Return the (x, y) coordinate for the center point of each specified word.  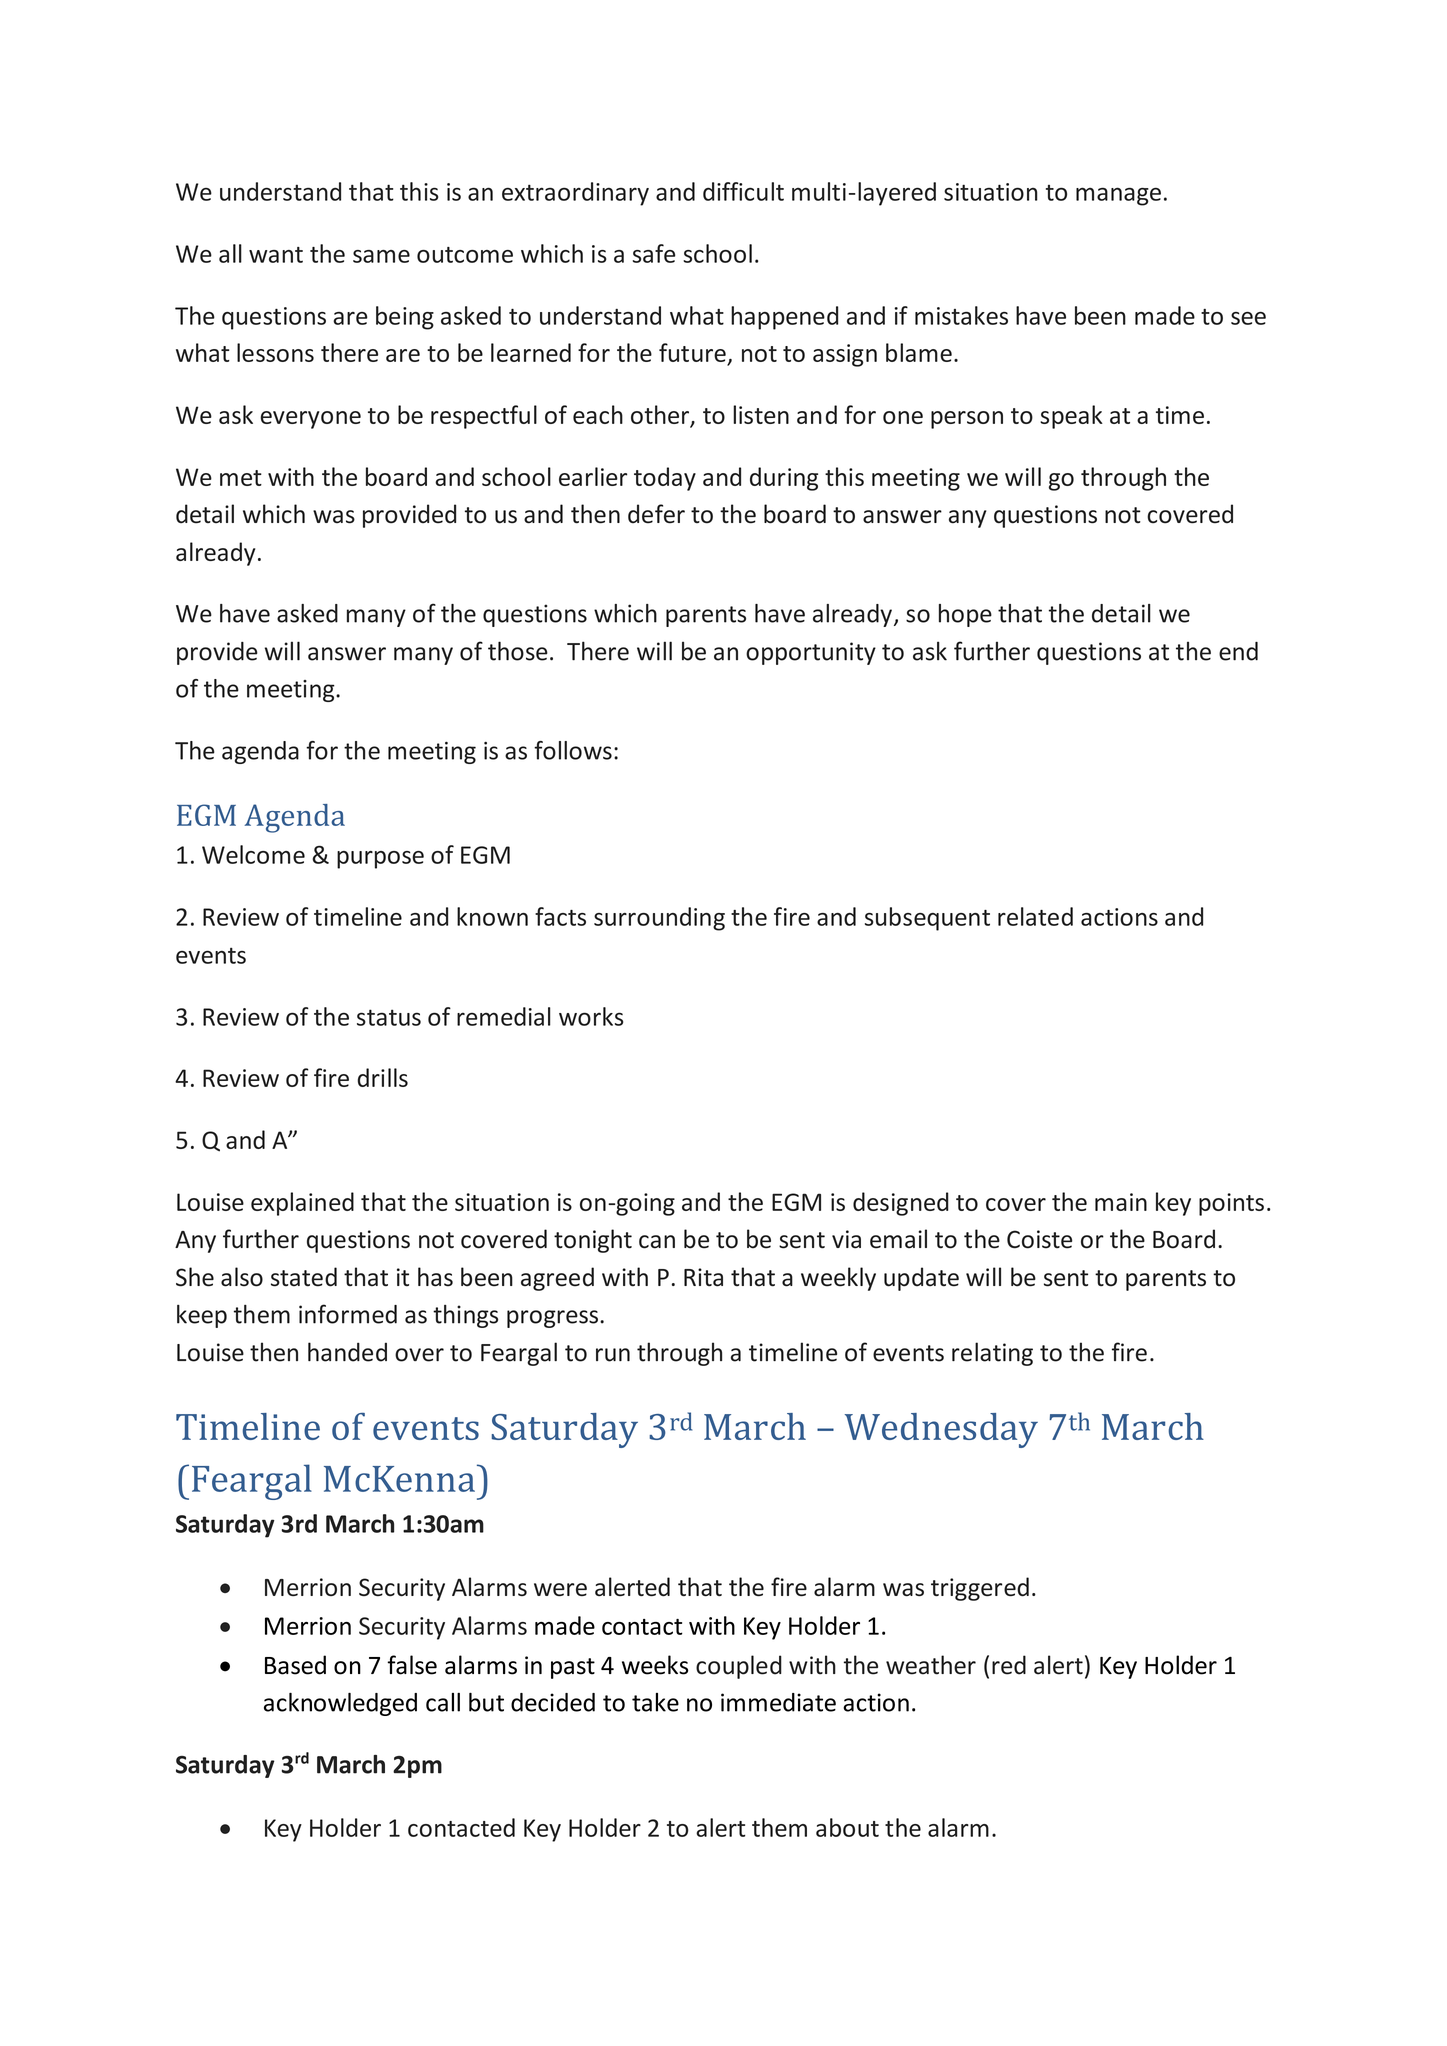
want (276, 255)
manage (1118, 196)
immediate (778, 1702)
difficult (743, 191)
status (389, 1017)
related (1035, 916)
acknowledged (340, 1704)
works (591, 1016)
